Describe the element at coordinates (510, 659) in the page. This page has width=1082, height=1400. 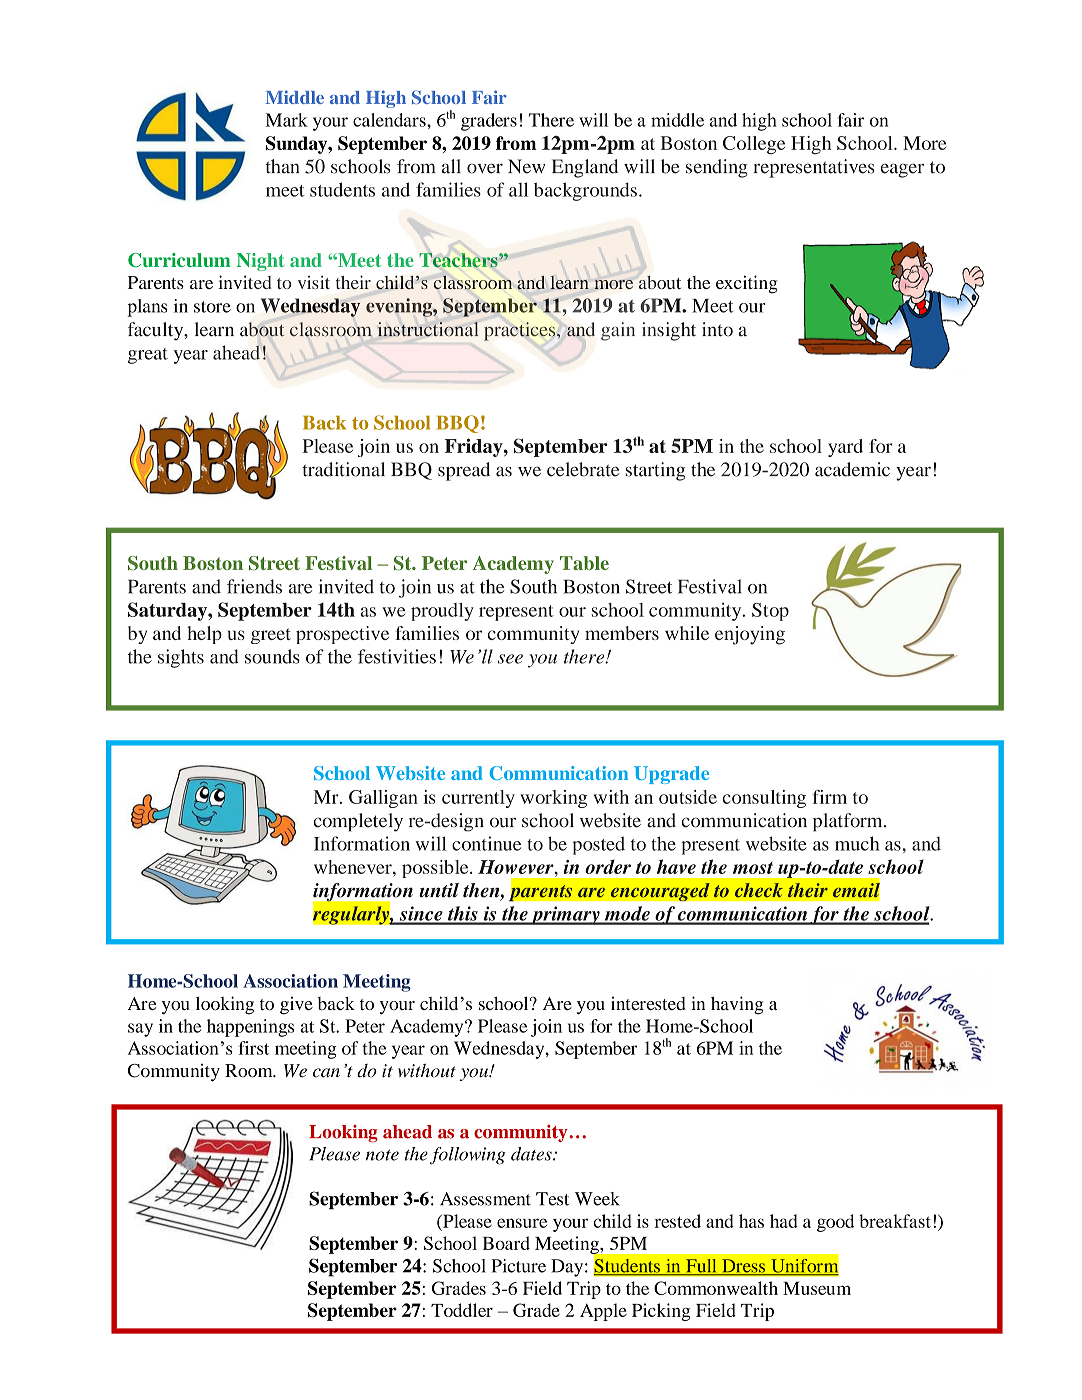
I see `see` at that location.
